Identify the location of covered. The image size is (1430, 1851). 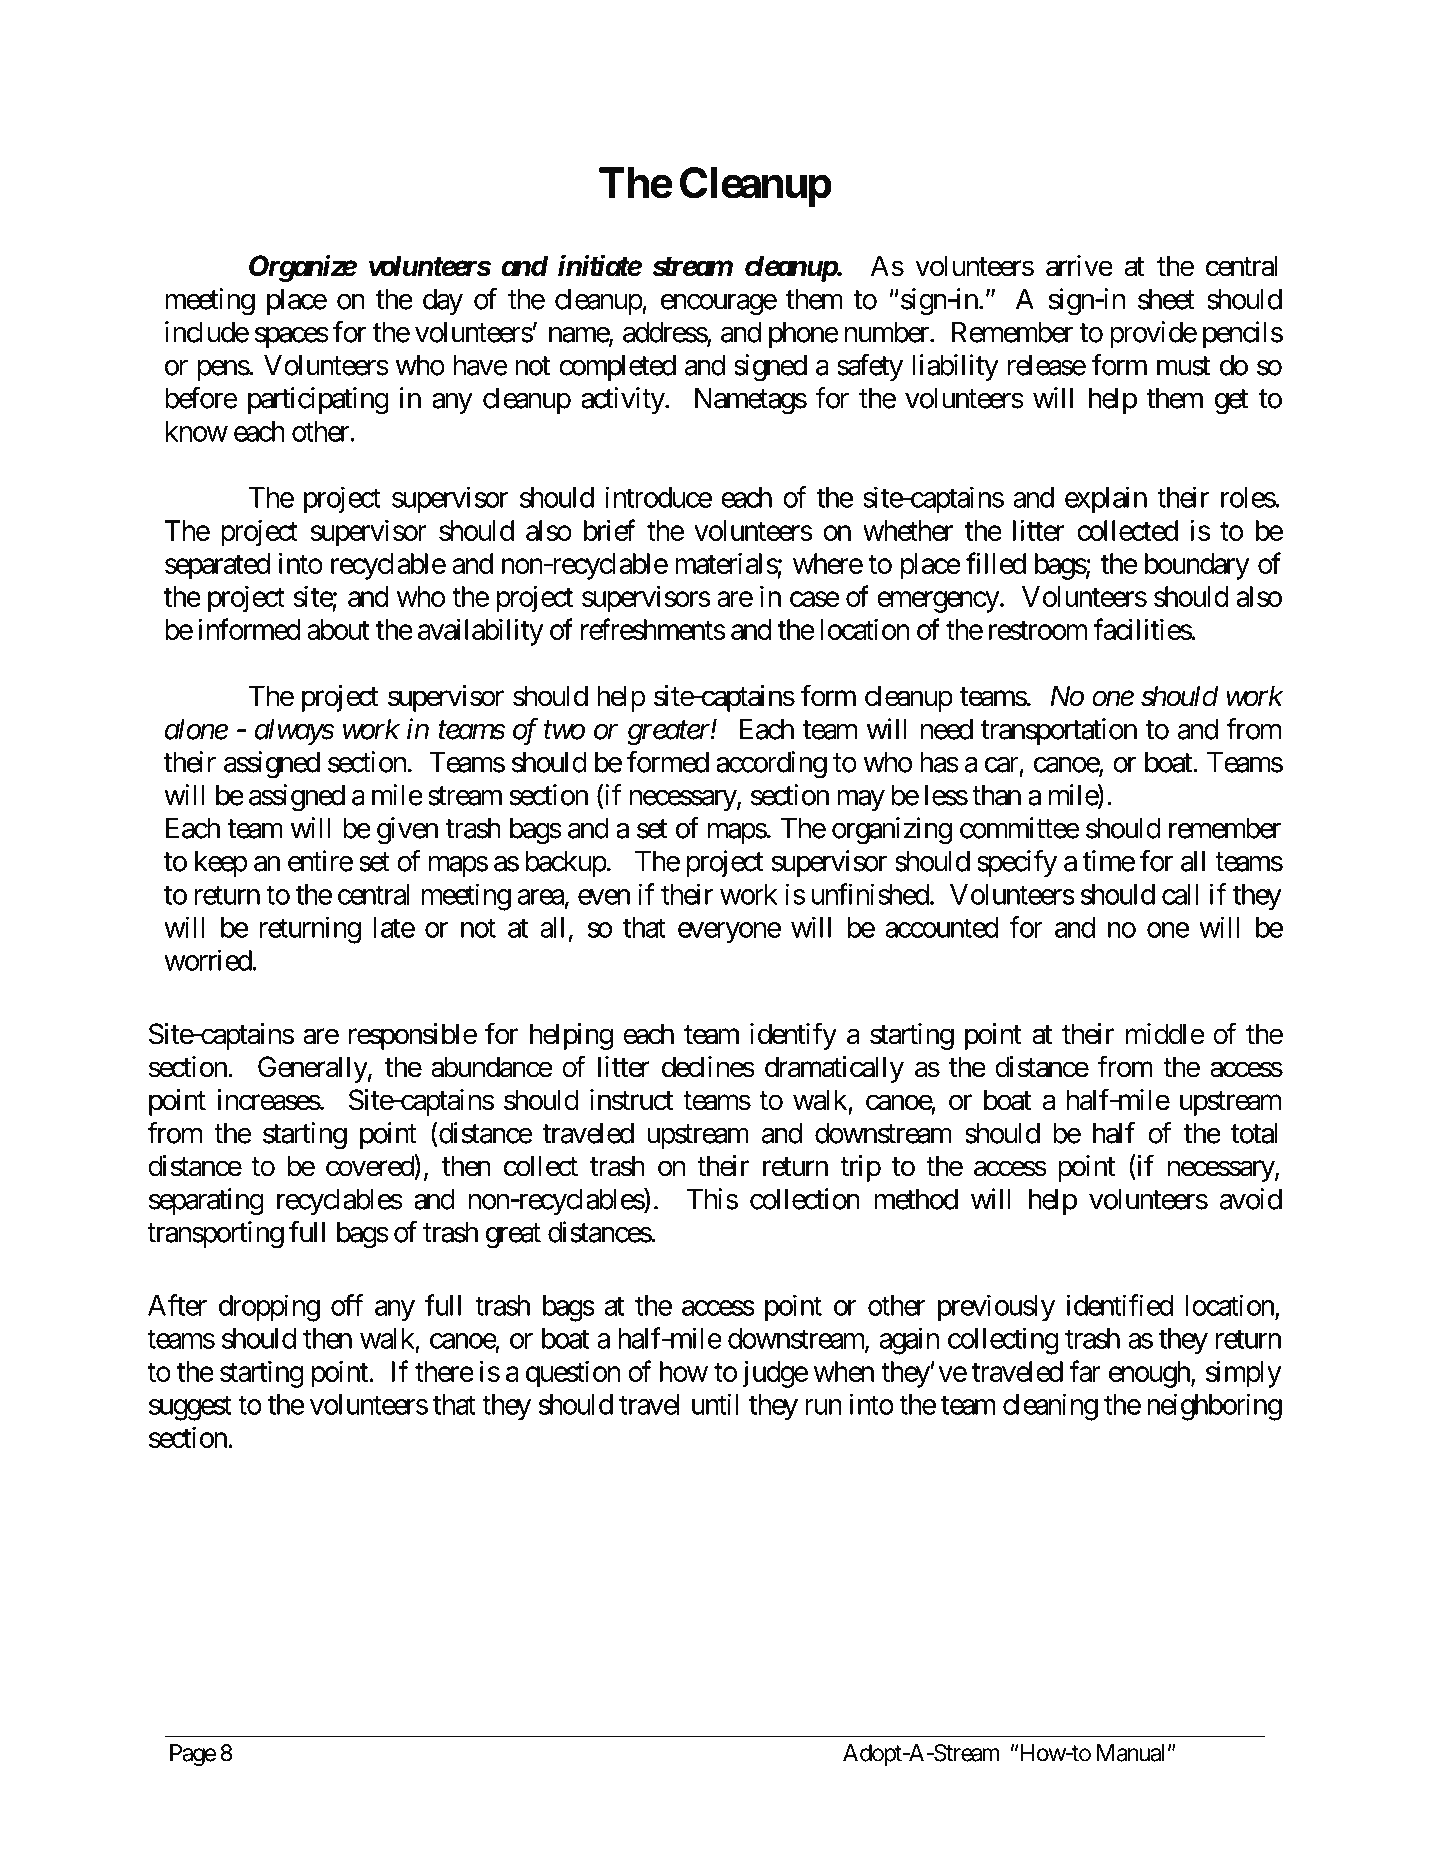
(370, 1165).
